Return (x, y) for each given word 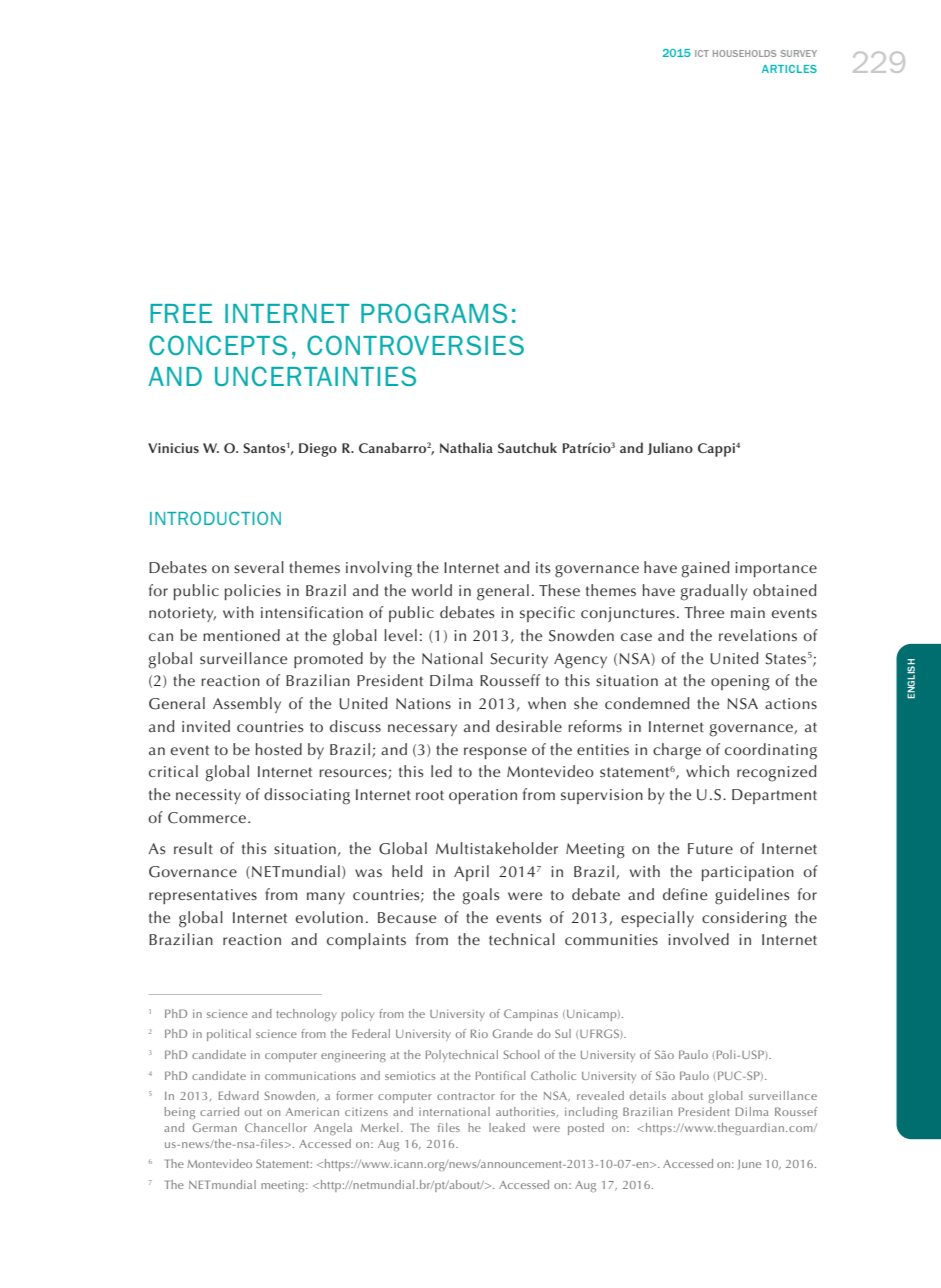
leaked (507, 1127)
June (749, 1165)
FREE (181, 313)
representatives (203, 896)
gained (706, 569)
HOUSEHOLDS (744, 53)
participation (748, 873)
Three (704, 612)
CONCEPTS (218, 345)
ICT (702, 53)
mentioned (241, 635)
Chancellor (276, 1127)
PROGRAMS (434, 313)
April (471, 873)
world (432, 590)
